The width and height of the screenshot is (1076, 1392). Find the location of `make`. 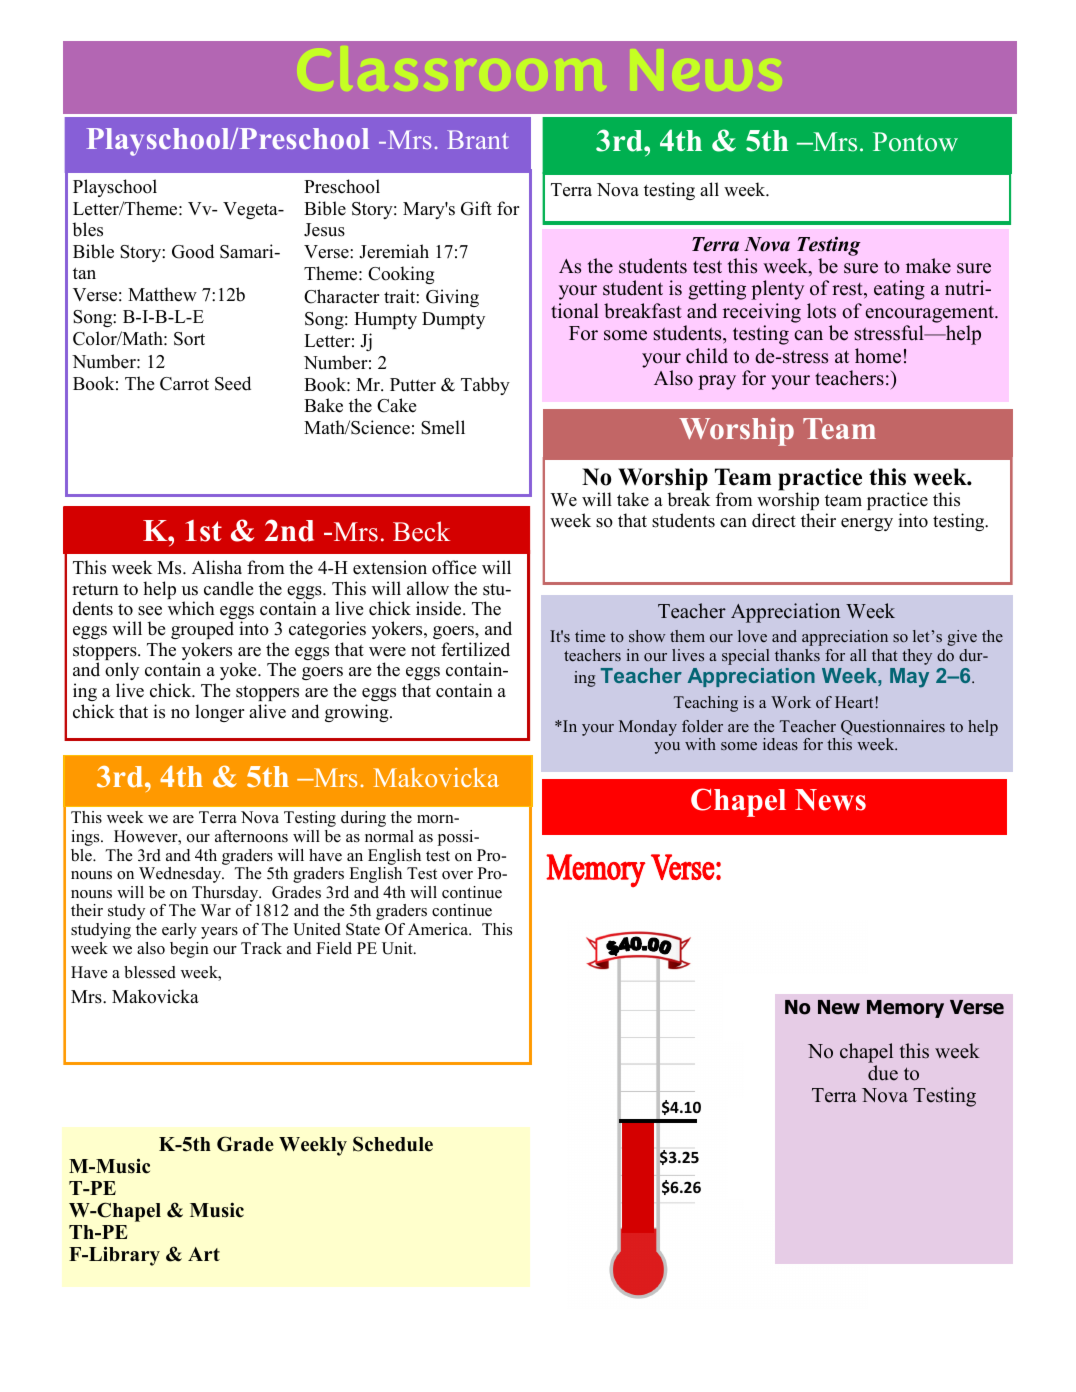

make is located at coordinates (928, 266).
